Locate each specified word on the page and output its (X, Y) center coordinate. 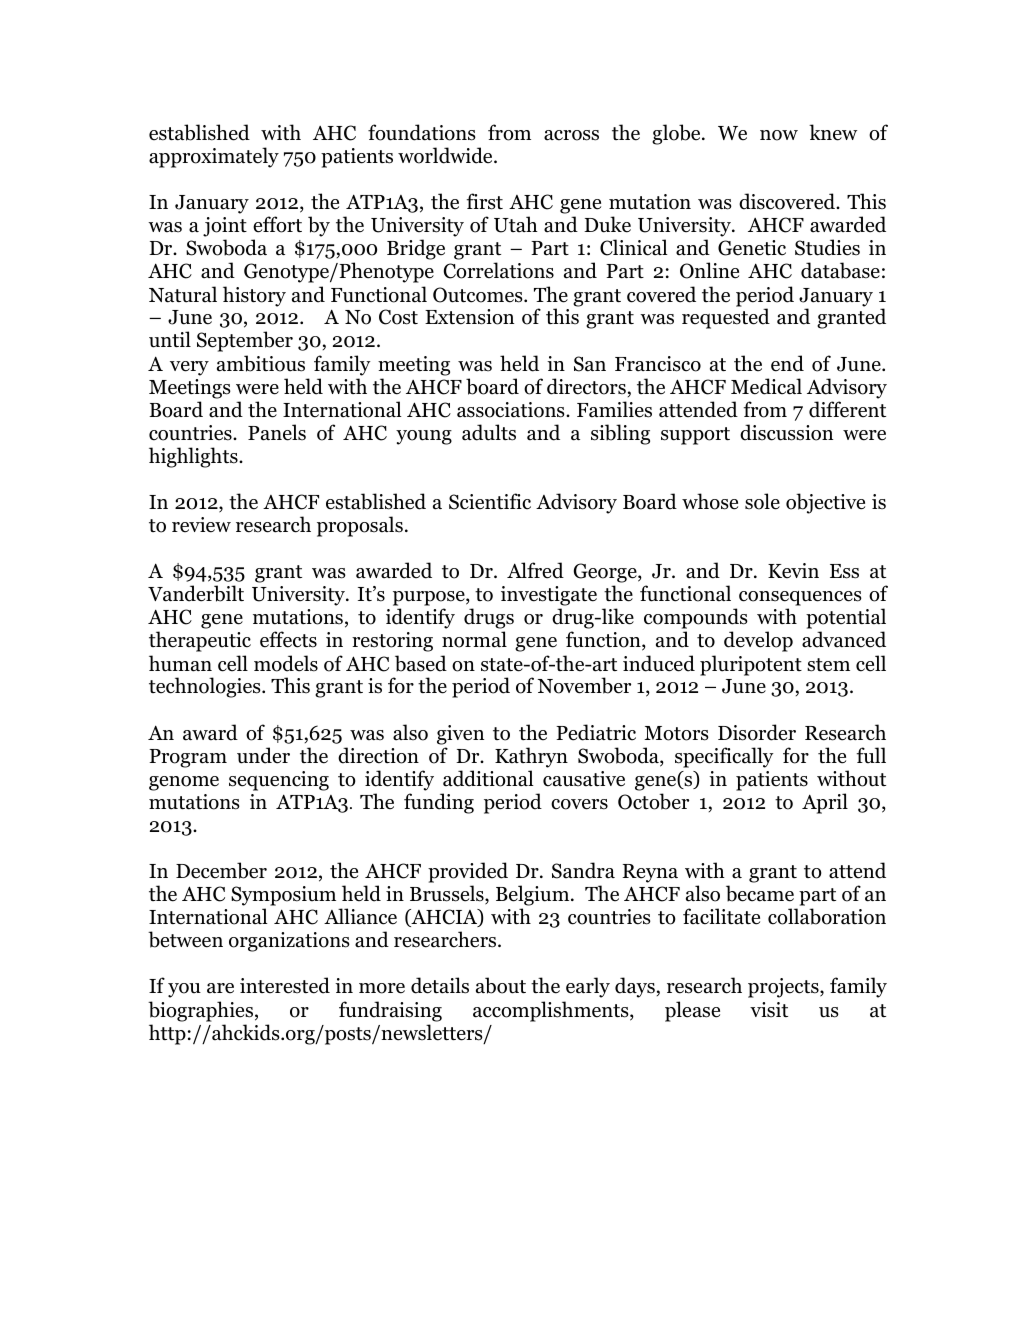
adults (489, 432)
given (460, 735)
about (501, 985)
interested (285, 985)
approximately (214, 157)
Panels (277, 432)
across (571, 135)
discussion (786, 432)
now (779, 135)
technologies (206, 687)
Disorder (757, 732)
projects (784, 988)
